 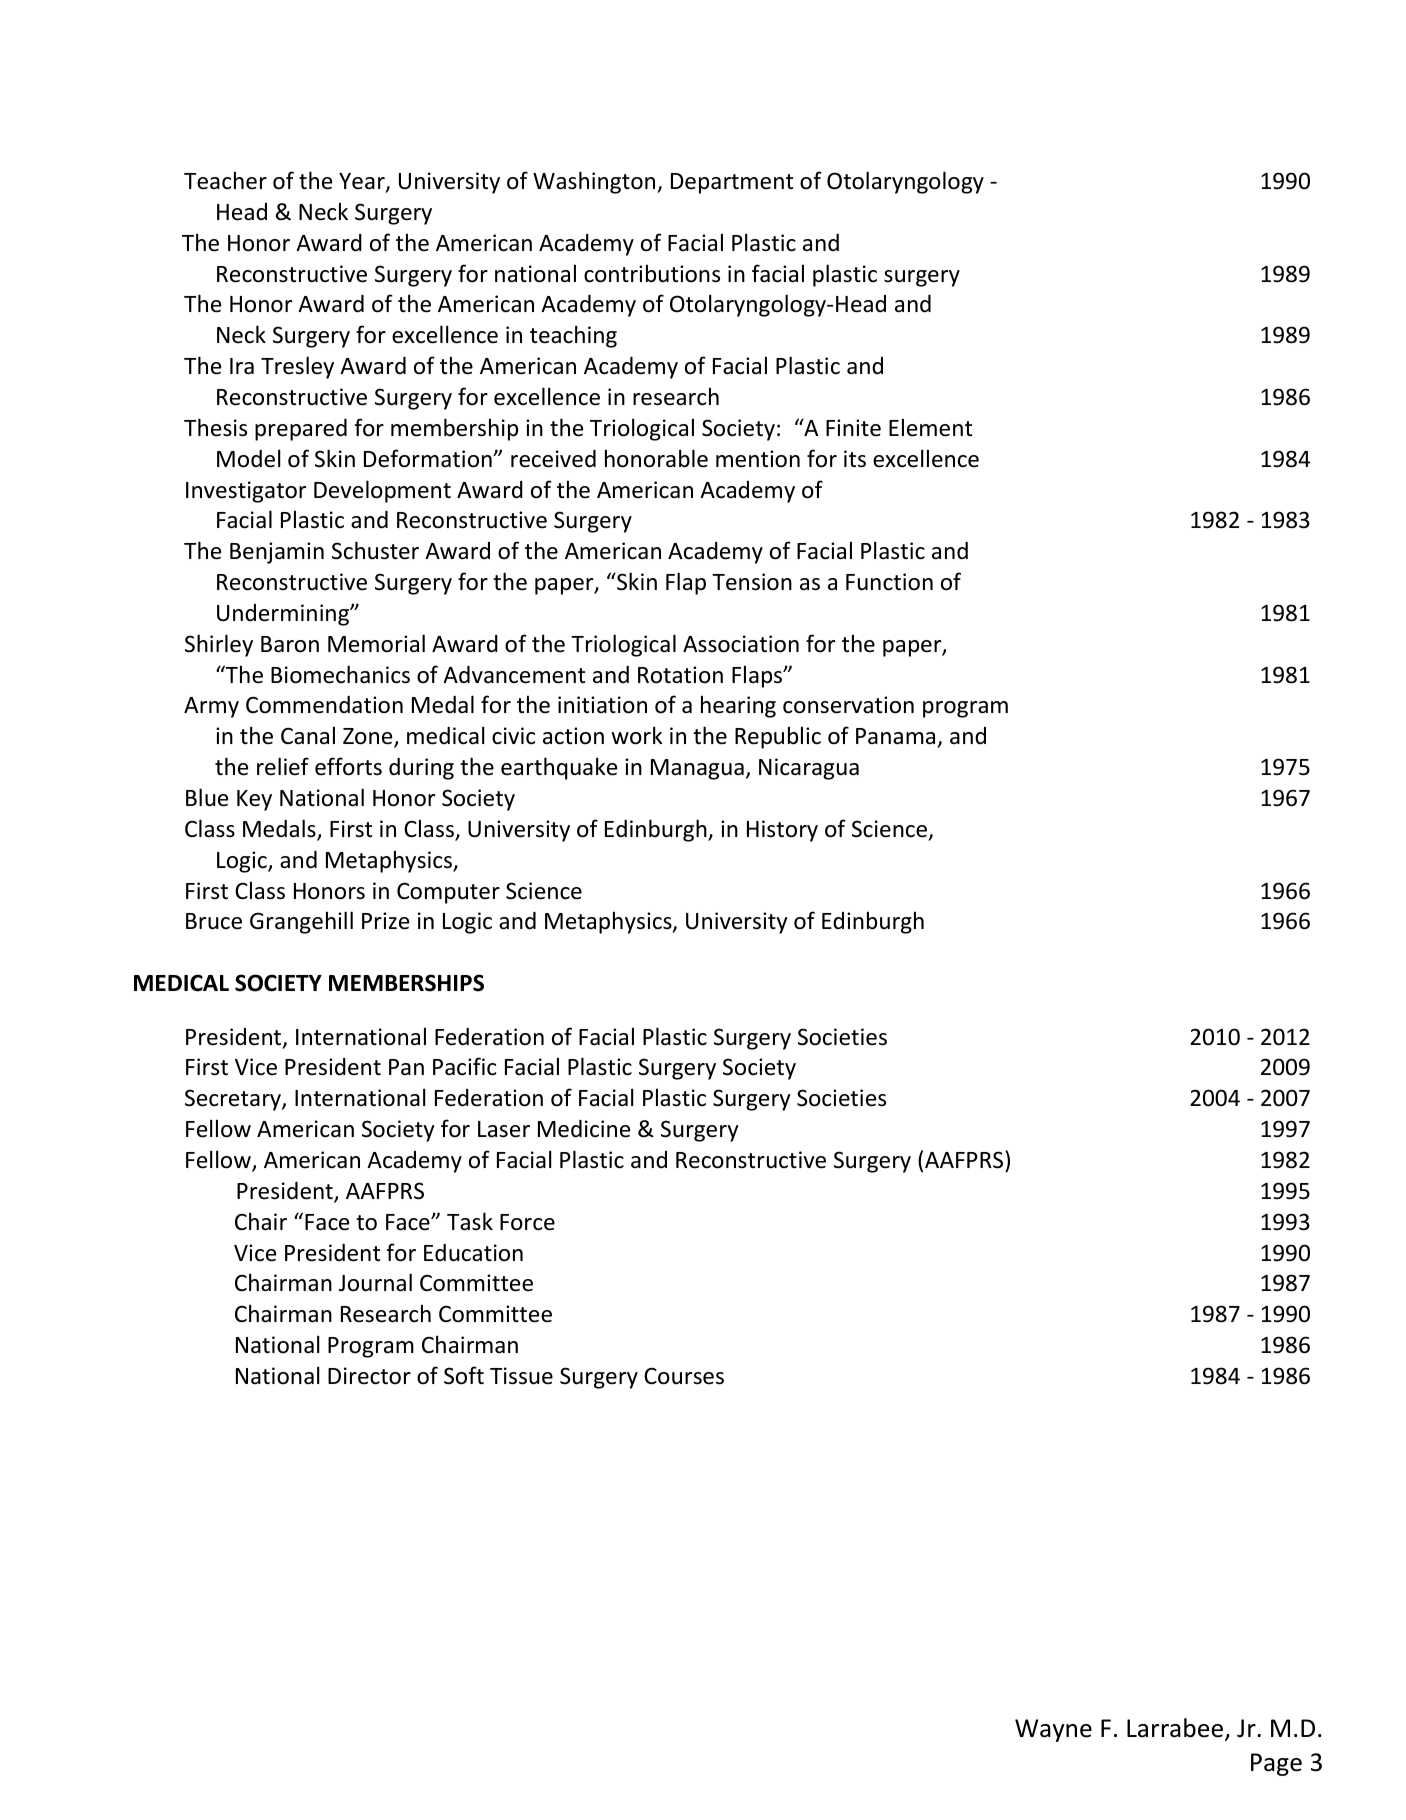 I want to click on Larrabee, so click(x=1176, y=1729).
